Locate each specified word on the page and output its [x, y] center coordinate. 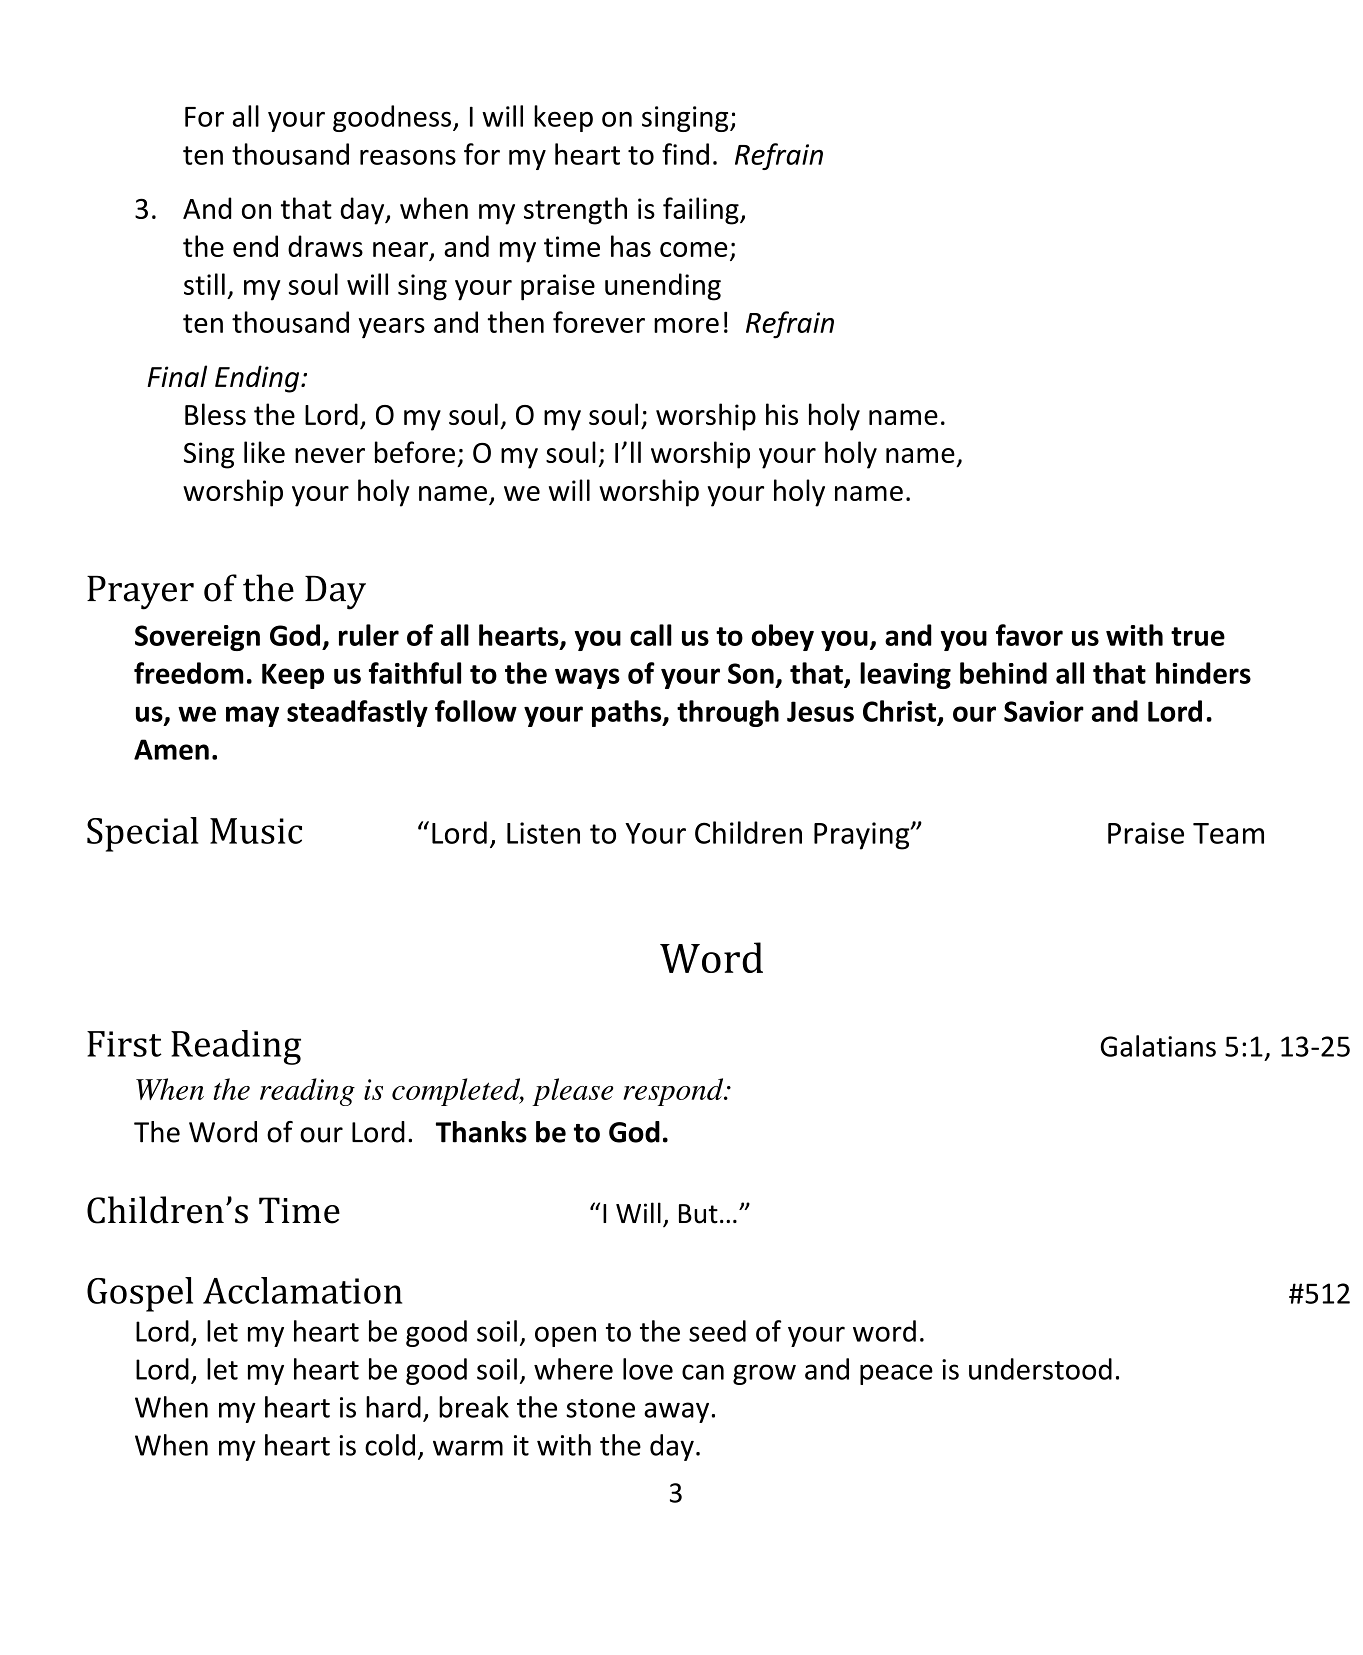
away [676, 1412]
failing [702, 211]
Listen [543, 833]
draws [325, 246]
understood [1040, 1369]
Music [256, 831]
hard [393, 1407]
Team [1228, 833]
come [694, 249]
